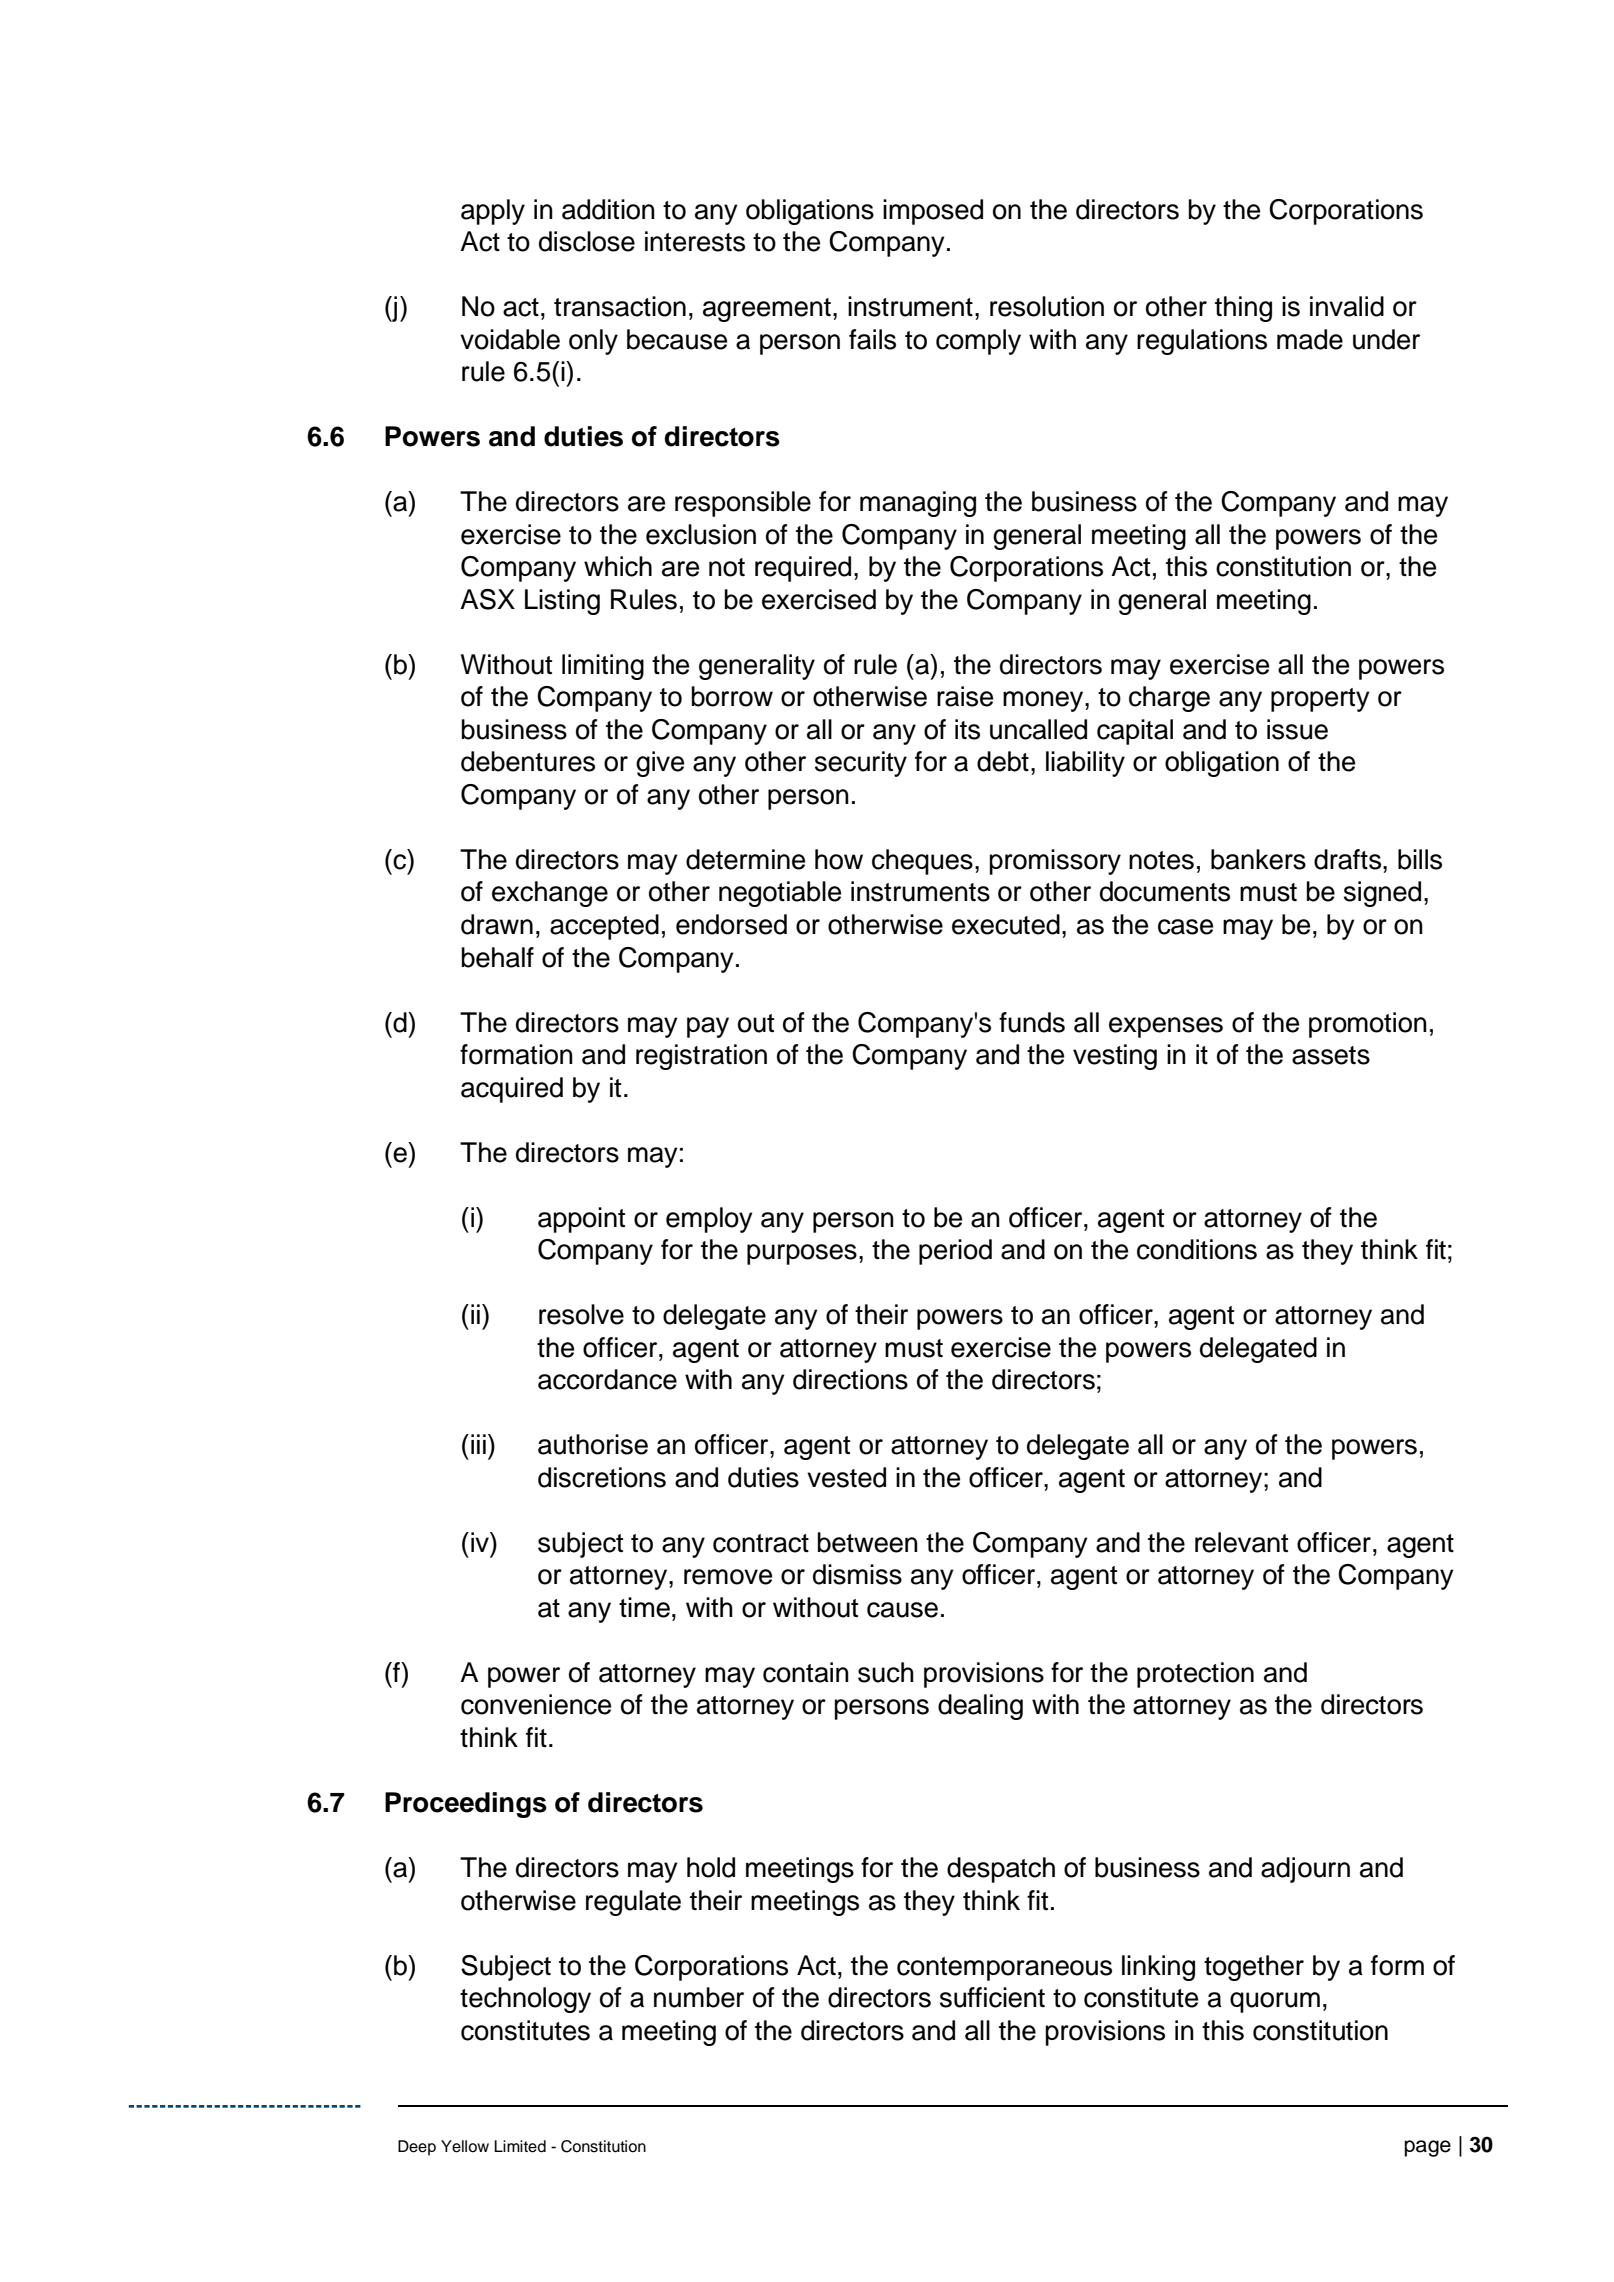  I want to click on relevant, so click(1241, 1542).
